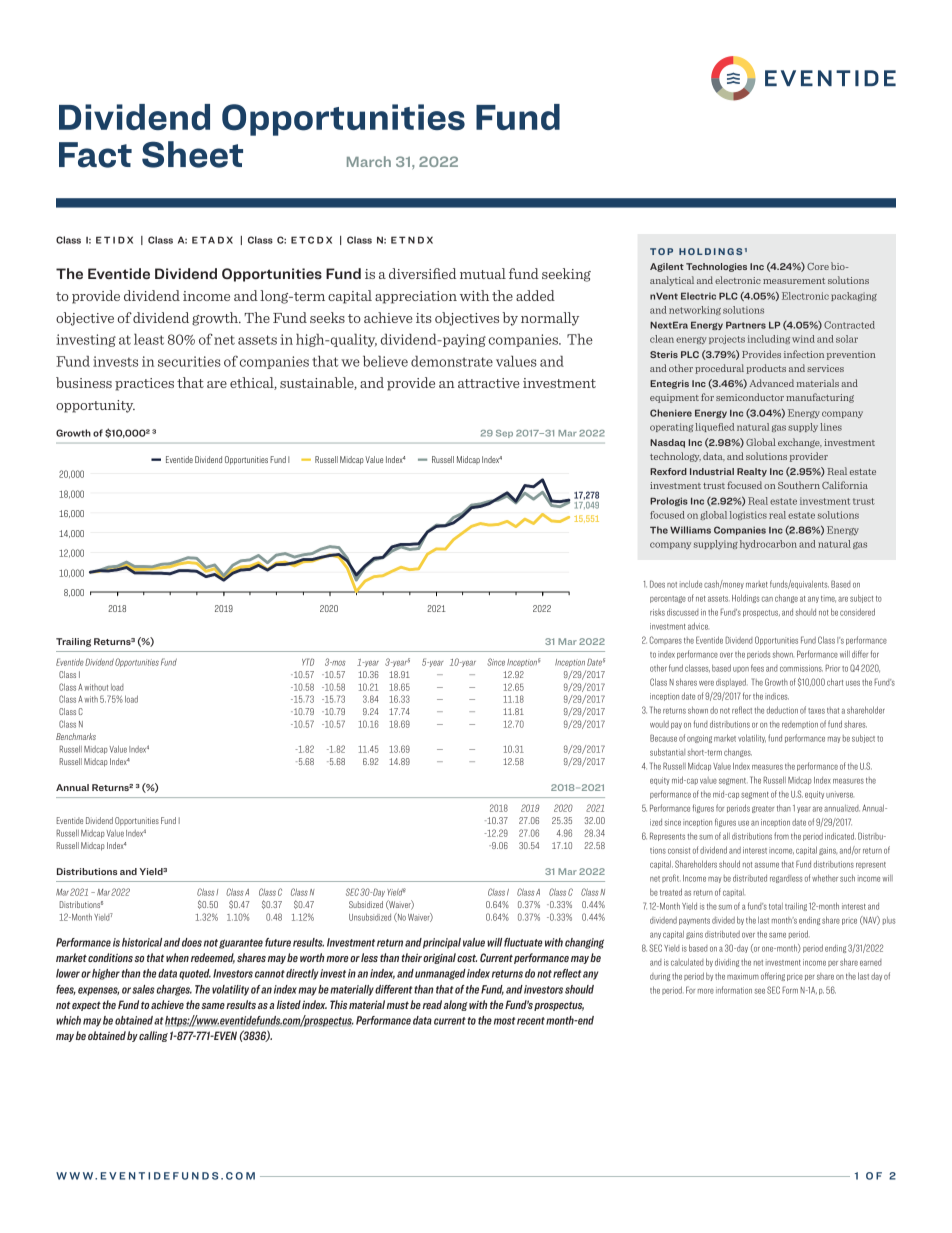  Describe the element at coordinates (369, 161) in the screenshot. I see `March` at that location.
